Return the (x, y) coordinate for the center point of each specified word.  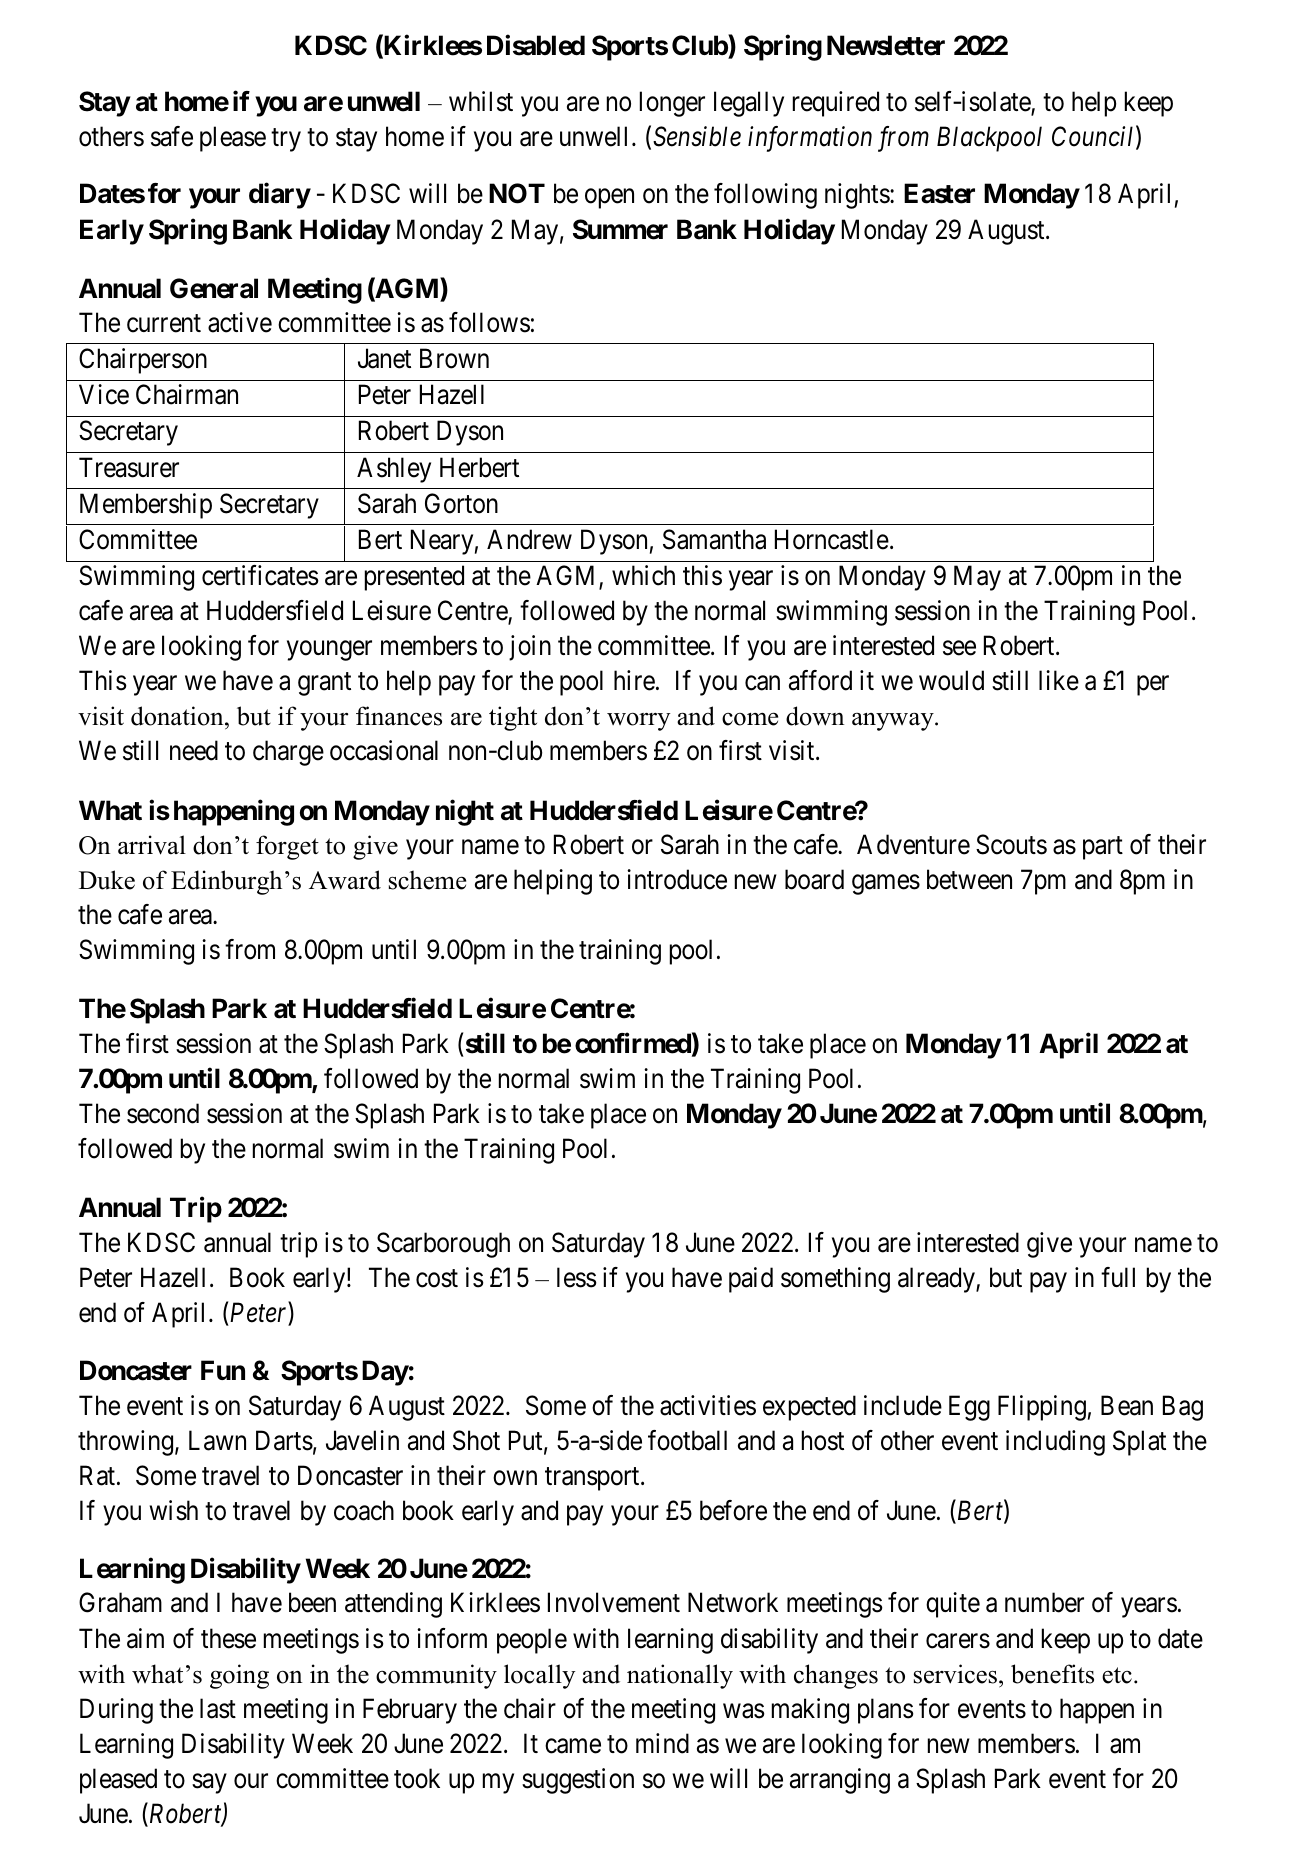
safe (172, 136)
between (969, 879)
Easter (939, 194)
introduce (677, 879)
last (218, 1708)
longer (672, 104)
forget (287, 847)
